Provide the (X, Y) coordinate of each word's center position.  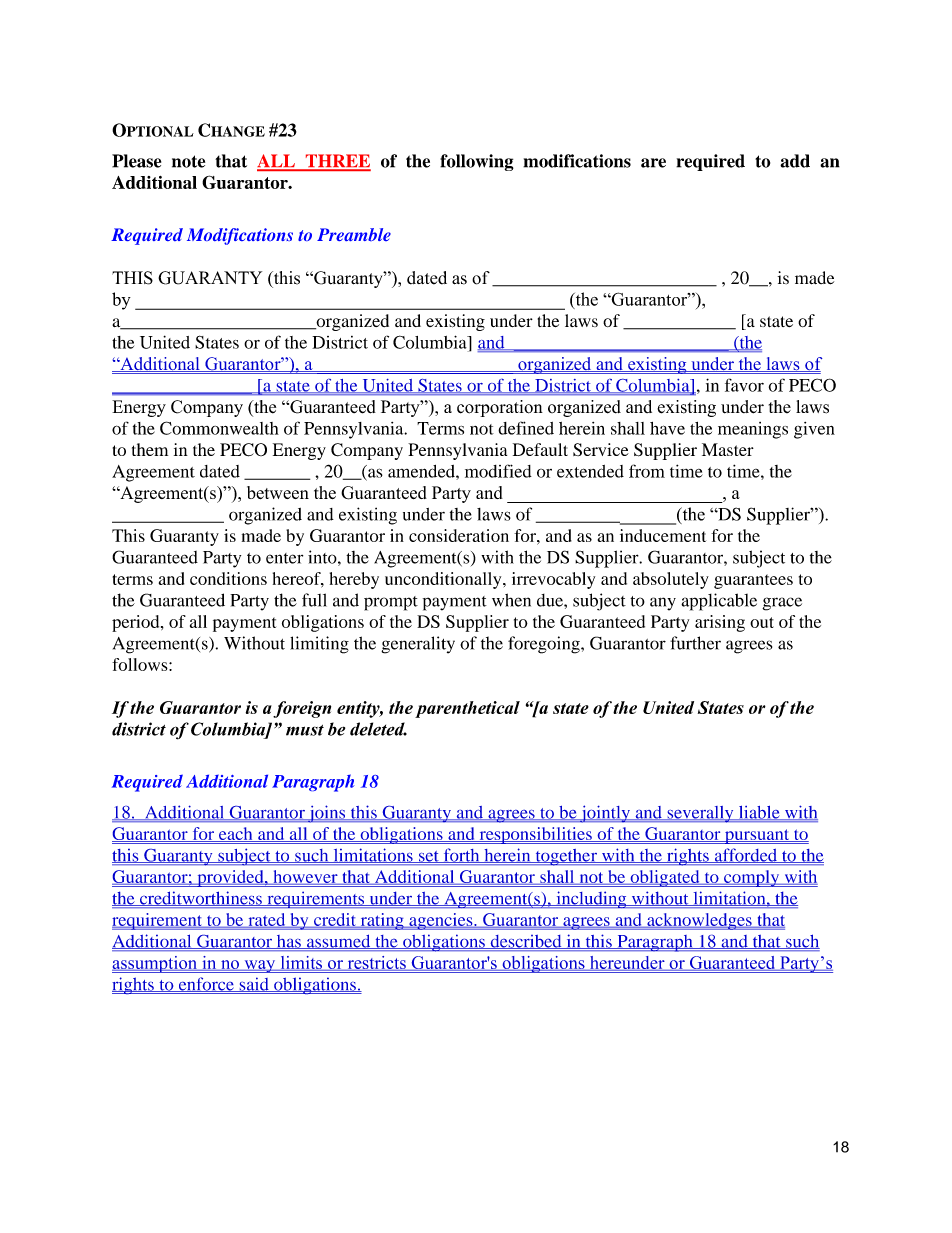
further (695, 643)
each (236, 834)
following (477, 162)
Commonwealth (219, 428)
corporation (500, 408)
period (137, 623)
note (188, 161)
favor (744, 385)
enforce (206, 984)
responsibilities (535, 835)
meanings (753, 430)
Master (728, 449)
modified (498, 471)
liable (759, 813)
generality (418, 645)
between (278, 492)
